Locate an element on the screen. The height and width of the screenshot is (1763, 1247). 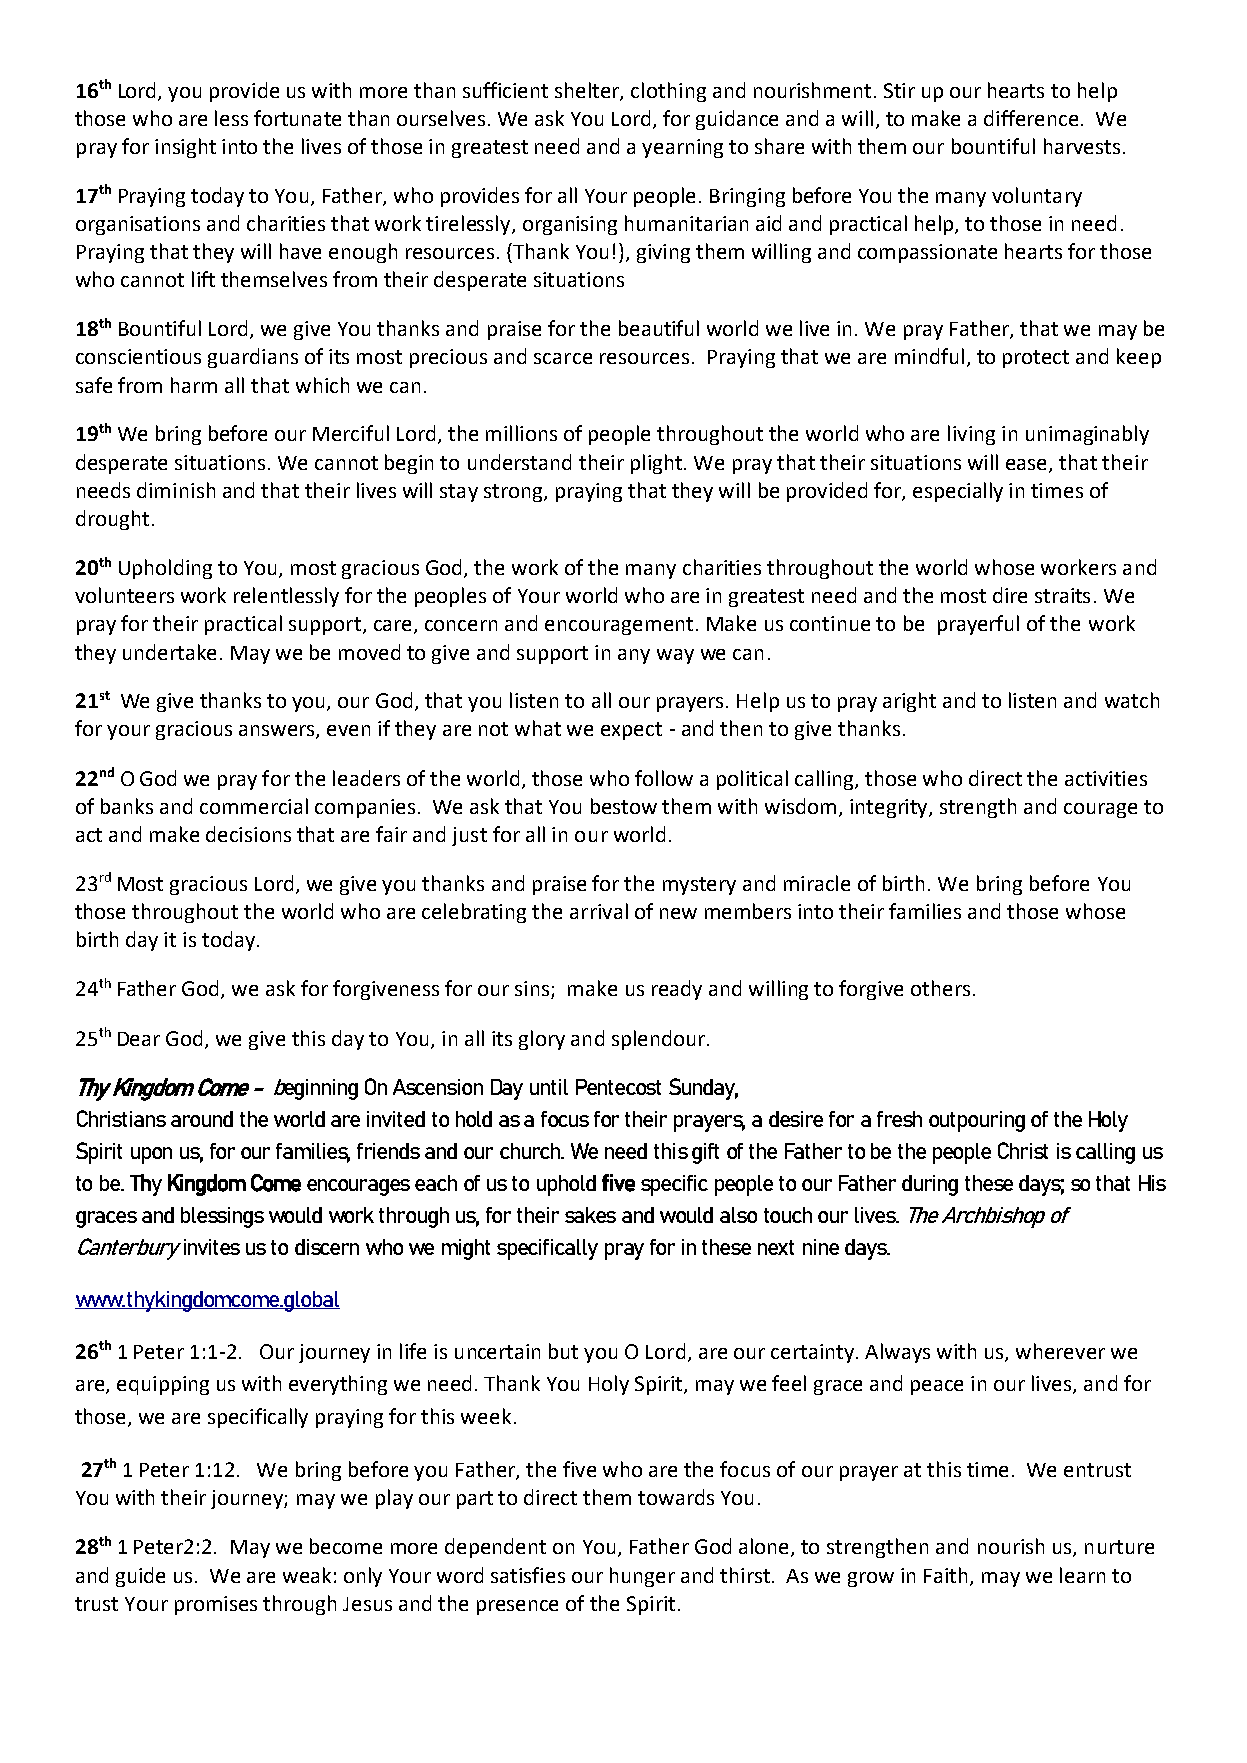
yearning is located at coordinates (682, 148).
